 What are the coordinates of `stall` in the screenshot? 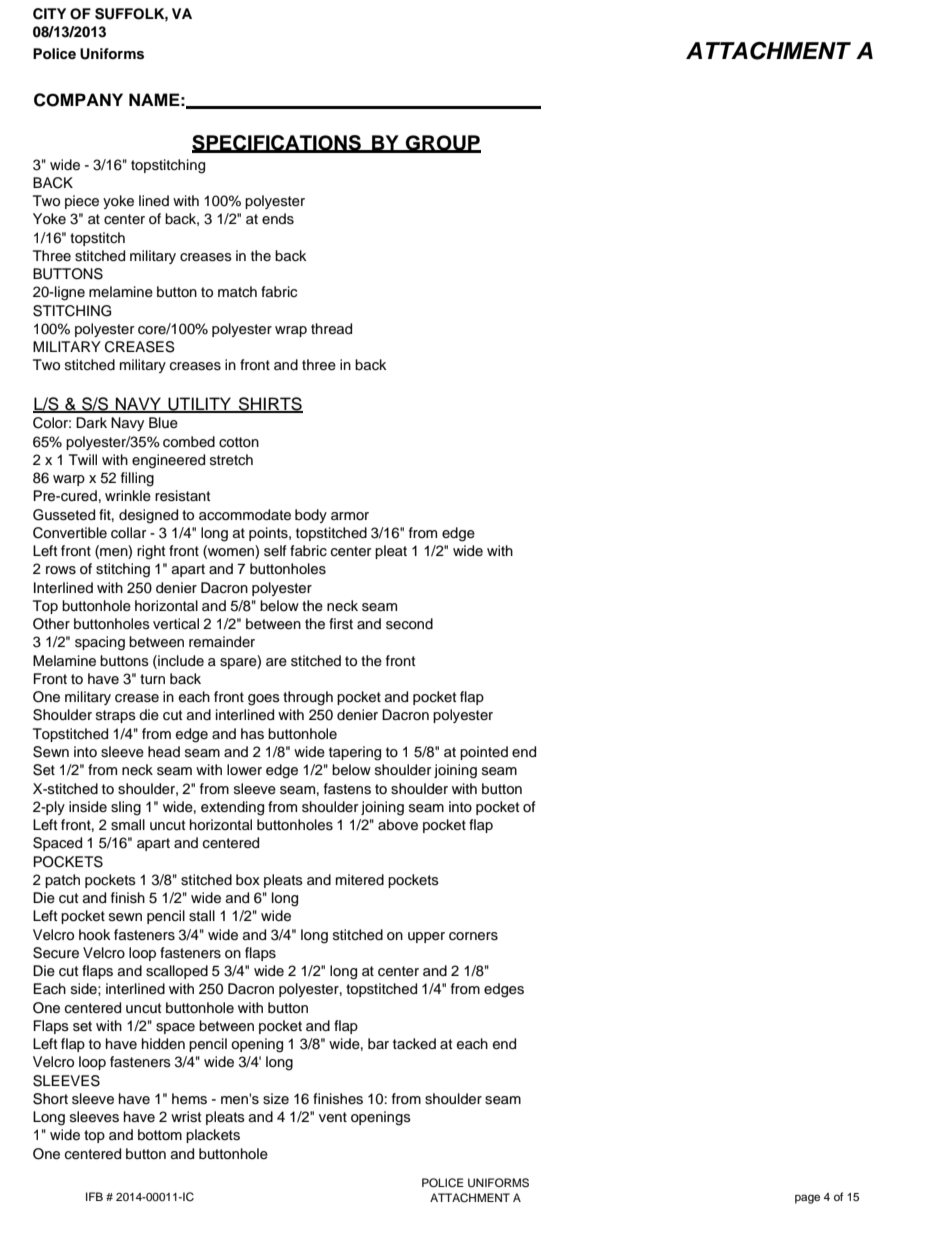 It's located at (202, 916).
